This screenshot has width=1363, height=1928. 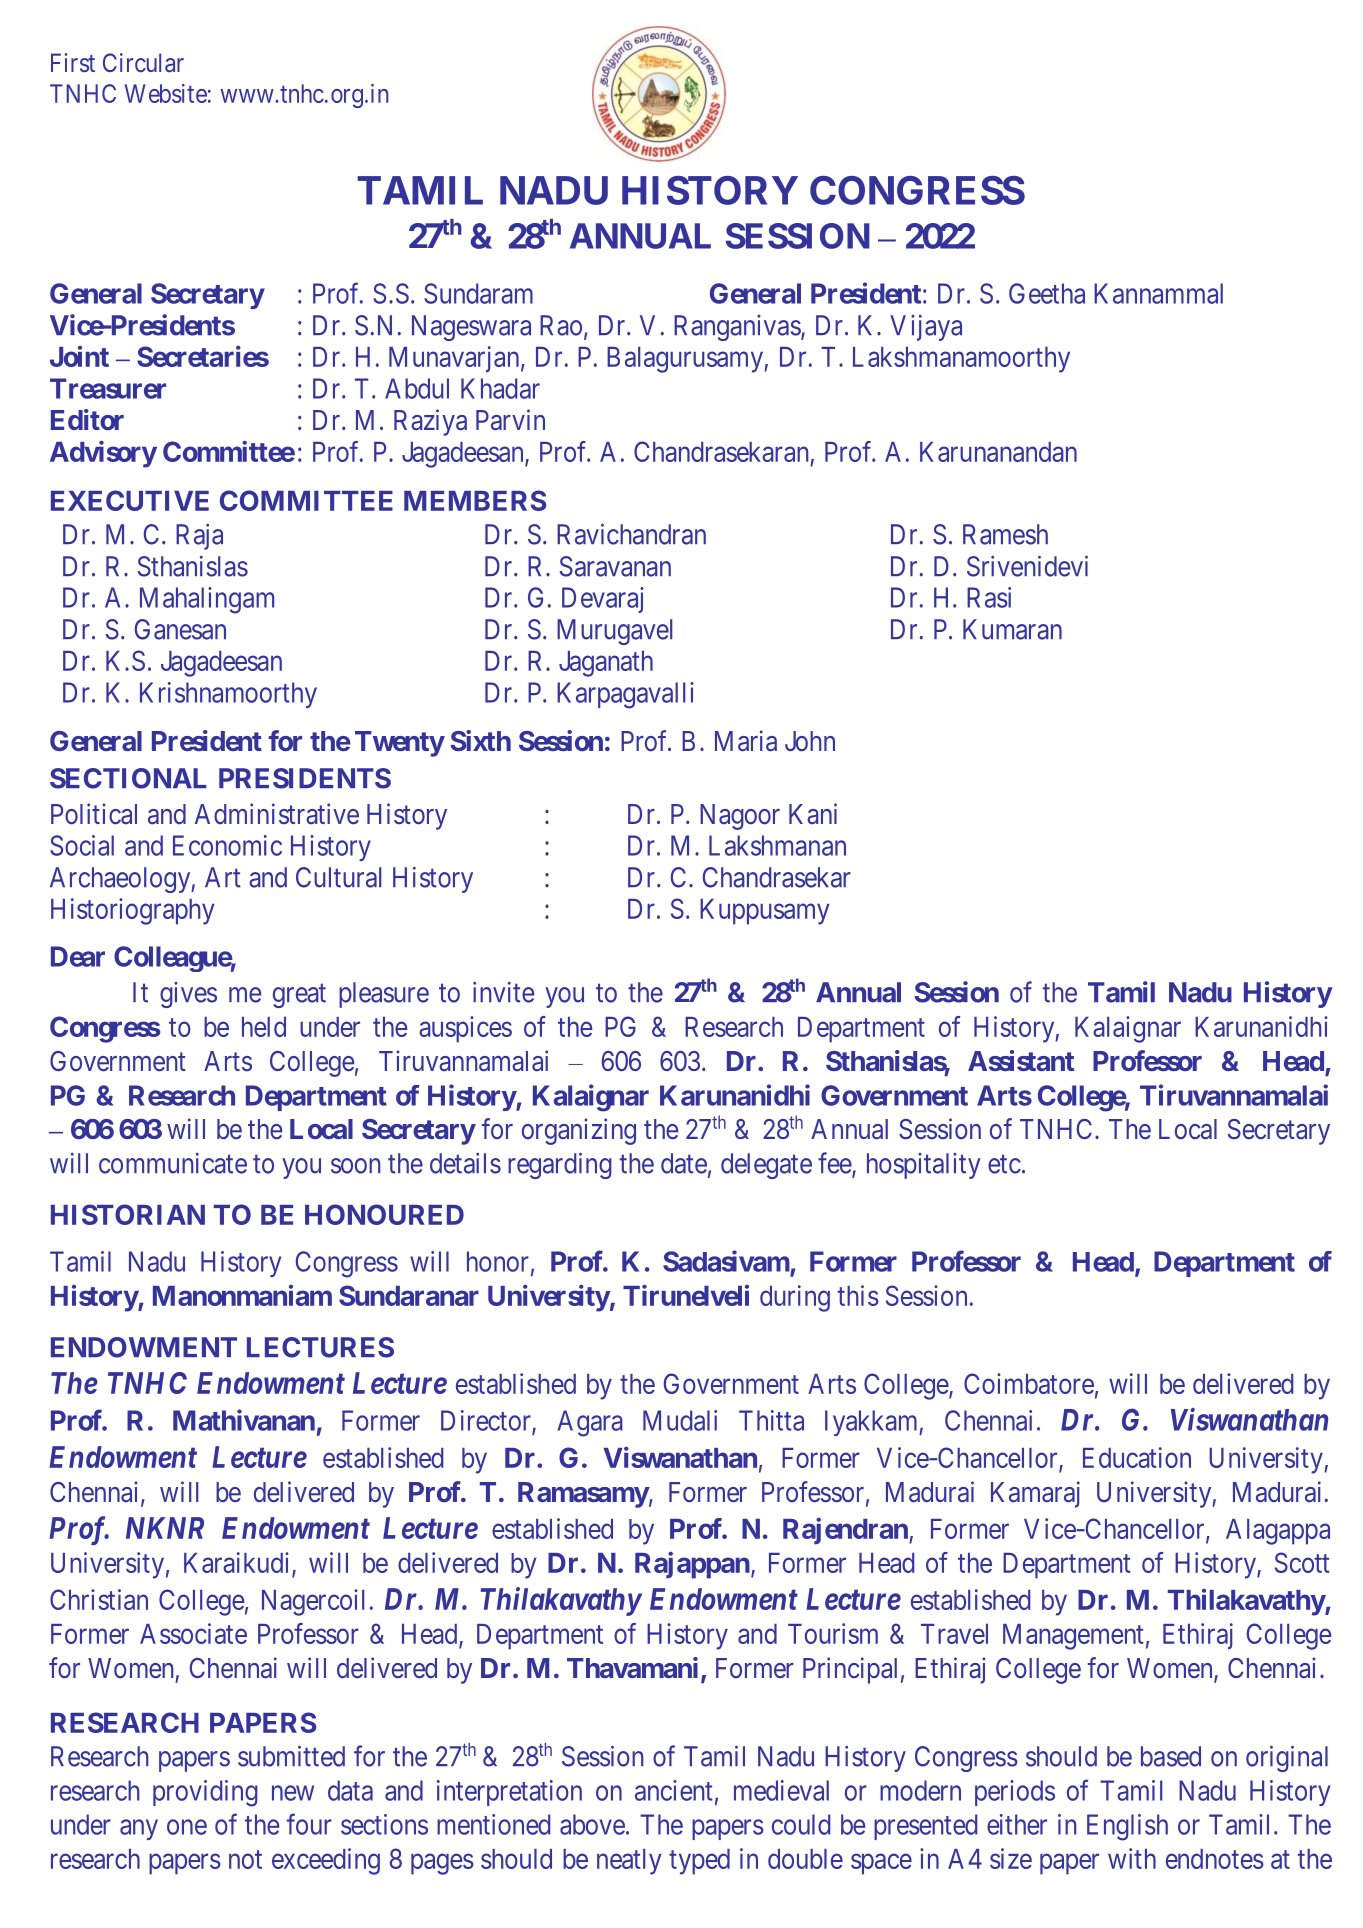 What do you see at coordinates (926, 328) in the screenshot?
I see `Vijaya` at bounding box center [926, 328].
